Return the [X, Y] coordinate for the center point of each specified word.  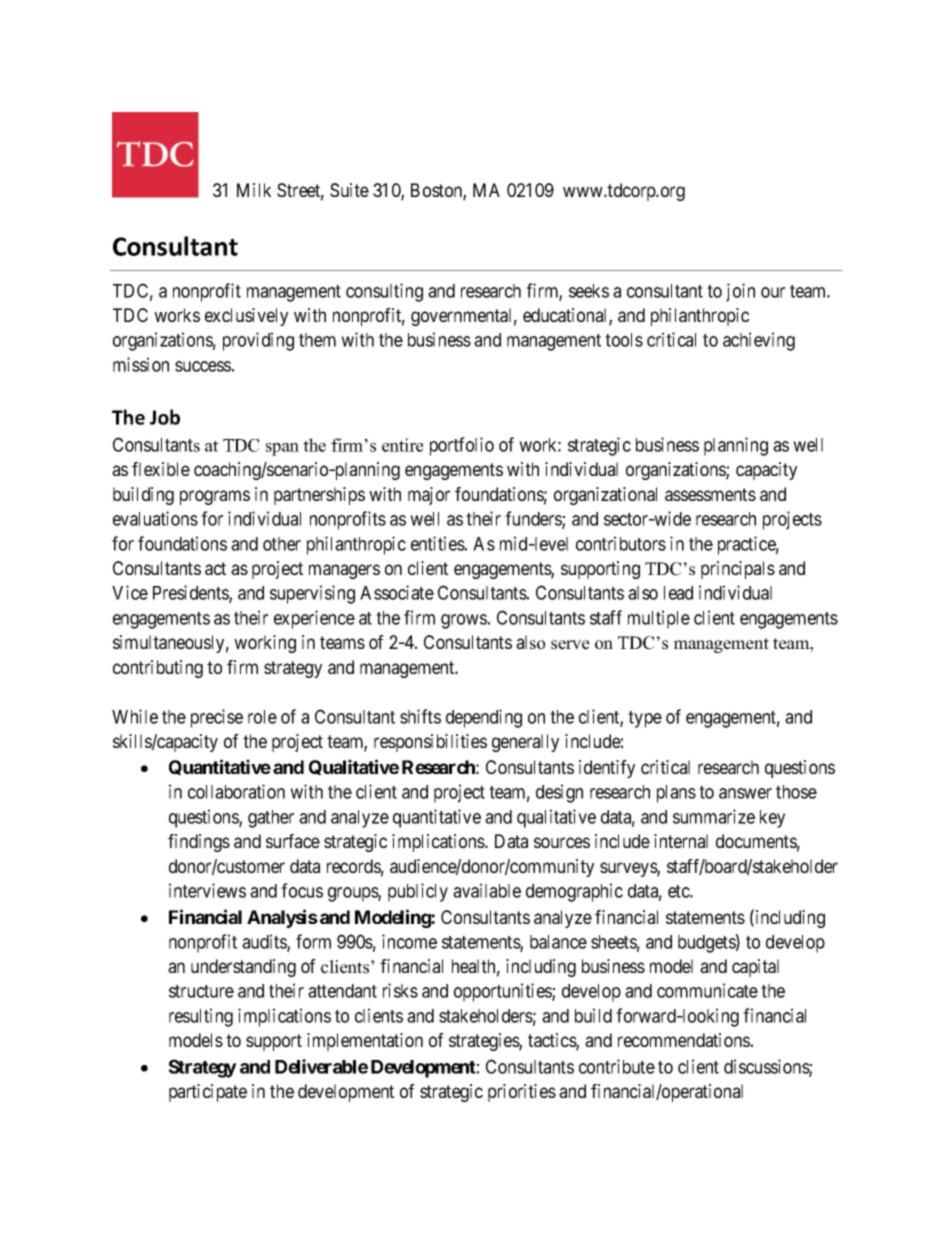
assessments [710, 494]
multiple [659, 619]
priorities [522, 1093]
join [740, 292]
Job [165, 417]
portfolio [462, 446]
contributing [158, 669]
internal [681, 841]
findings [199, 843]
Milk [254, 190]
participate [208, 1093]
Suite [349, 190]
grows [464, 621]
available [487, 890]
